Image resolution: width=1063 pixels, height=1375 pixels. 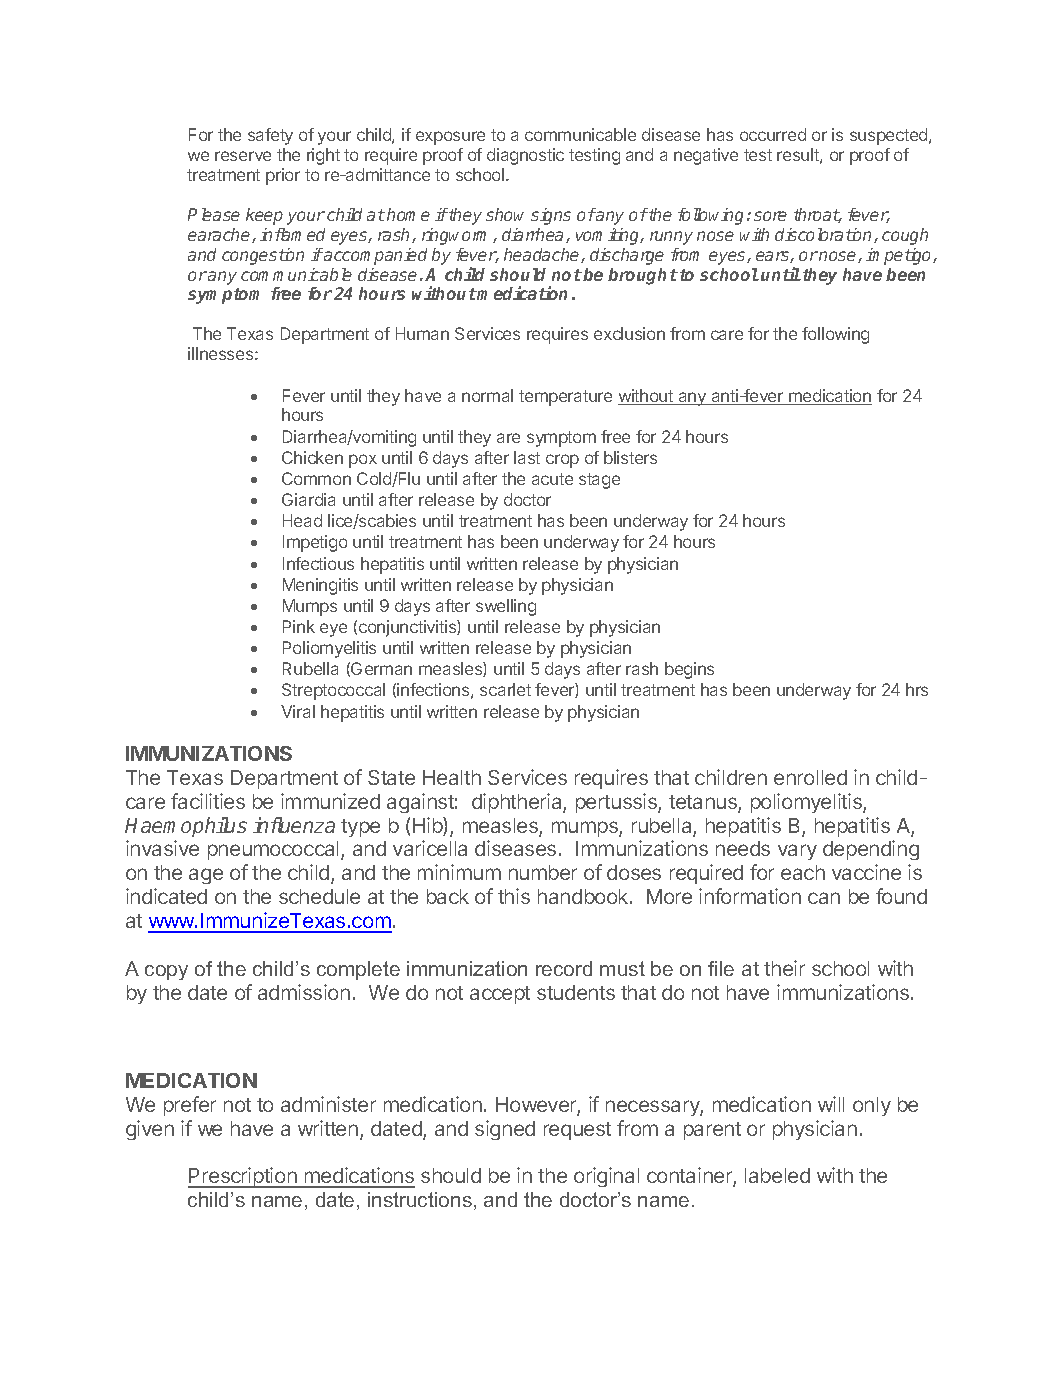 I want to click on hrs, so click(x=917, y=689).
